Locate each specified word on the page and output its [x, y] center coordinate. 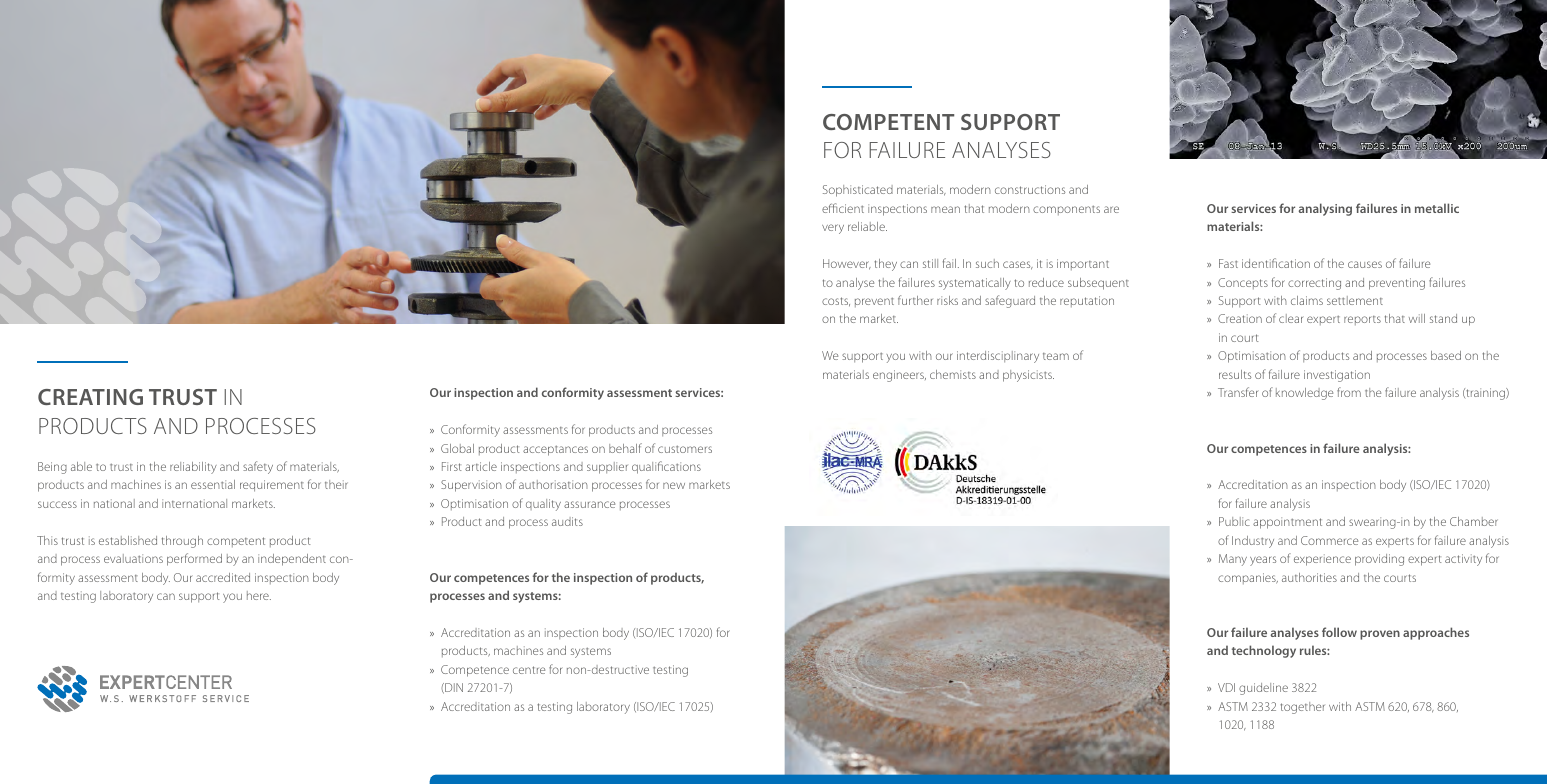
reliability [193, 468]
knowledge [1304, 394]
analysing [1325, 209]
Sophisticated [858, 191]
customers [685, 449]
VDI [1226, 687]
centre [529, 670]
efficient [843, 208]
